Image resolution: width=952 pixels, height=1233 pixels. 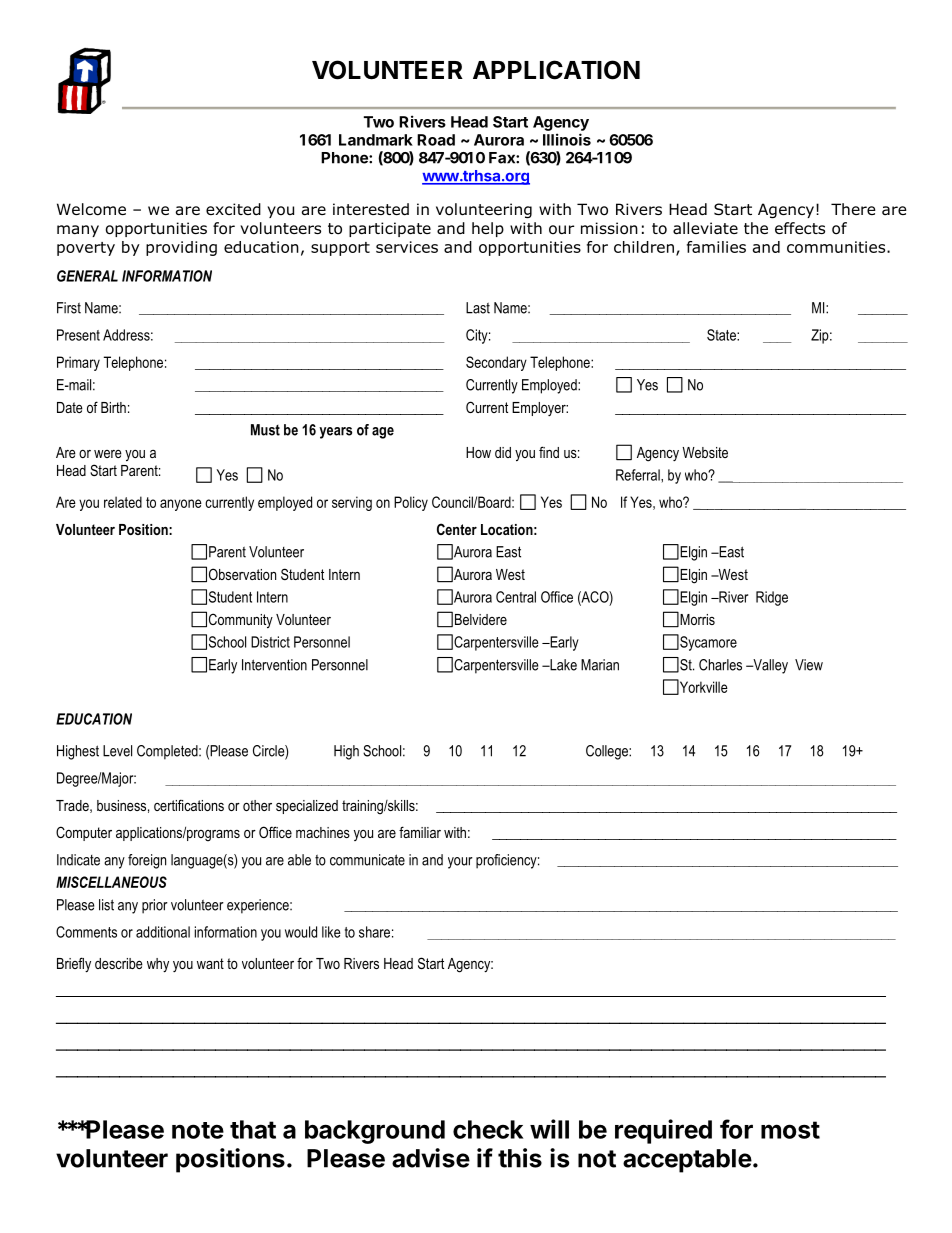 What do you see at coordinates (800, 228) in the screenshot?
I see `effects` at bounding box center [800, 228].
